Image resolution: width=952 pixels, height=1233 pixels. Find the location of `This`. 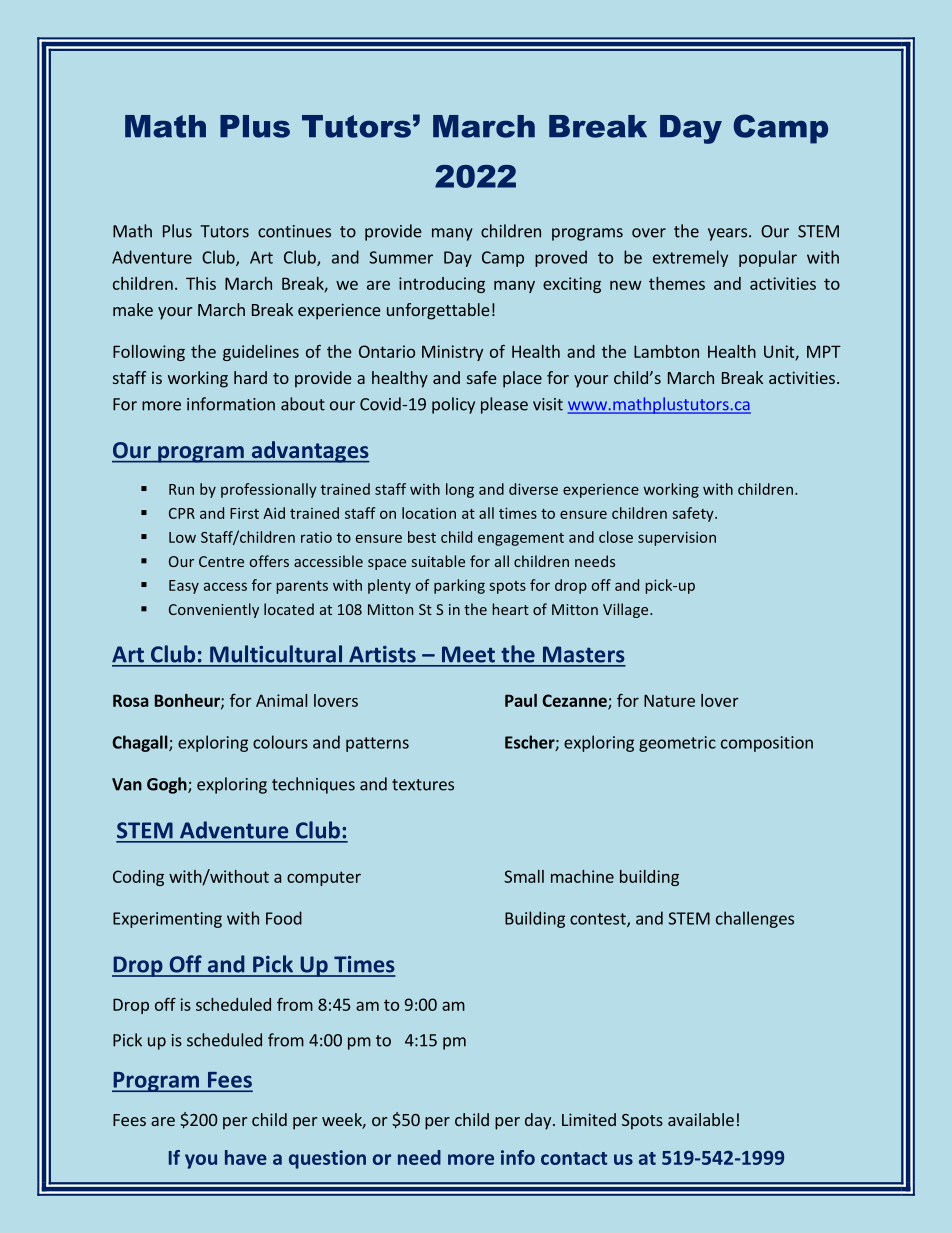

This is located at coordinates (201, 283).
